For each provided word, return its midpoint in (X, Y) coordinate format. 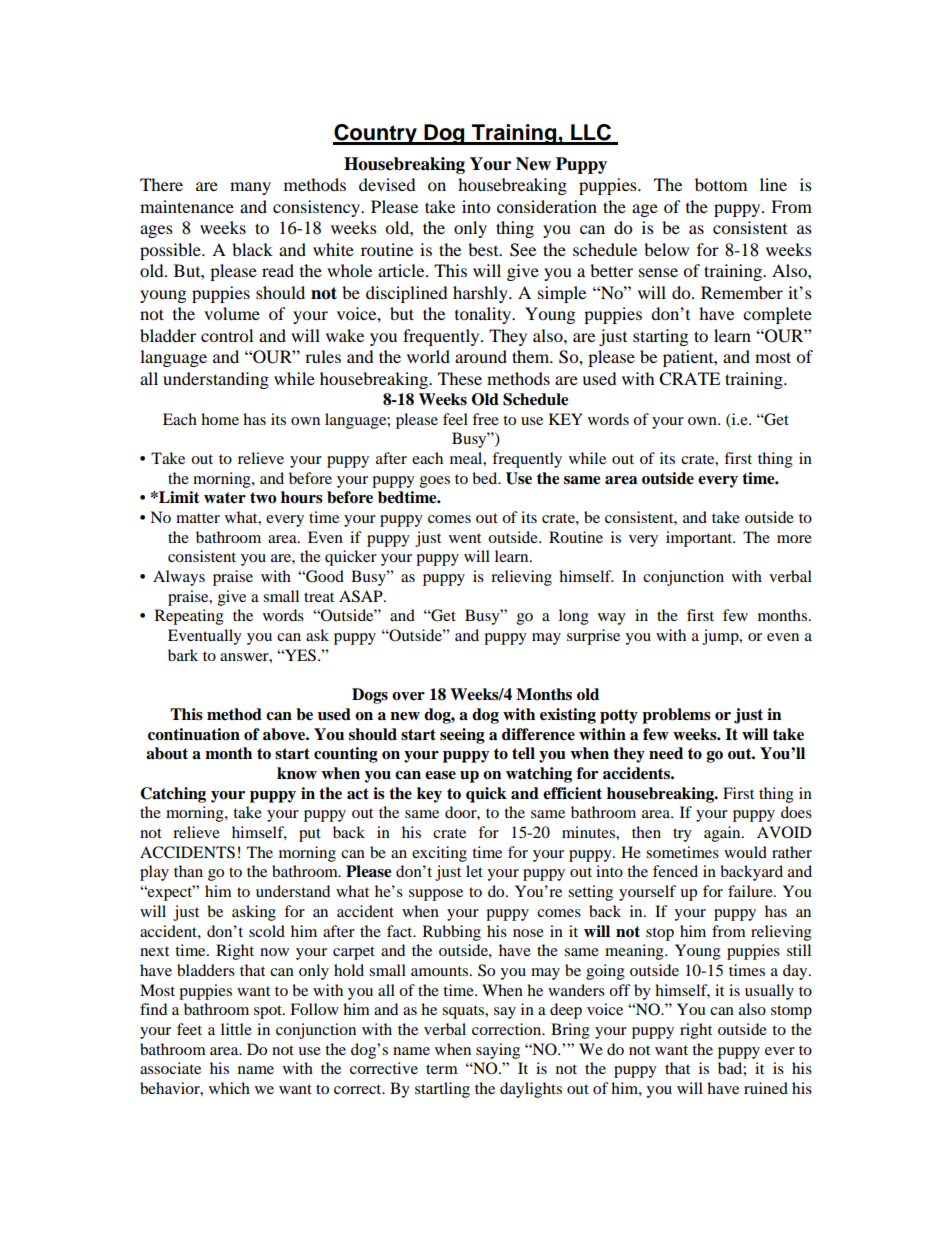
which (229, 1088)
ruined (766, 1088)
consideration (547, 206)
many (250, 188)
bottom (721, 184)
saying (498, 1051)
